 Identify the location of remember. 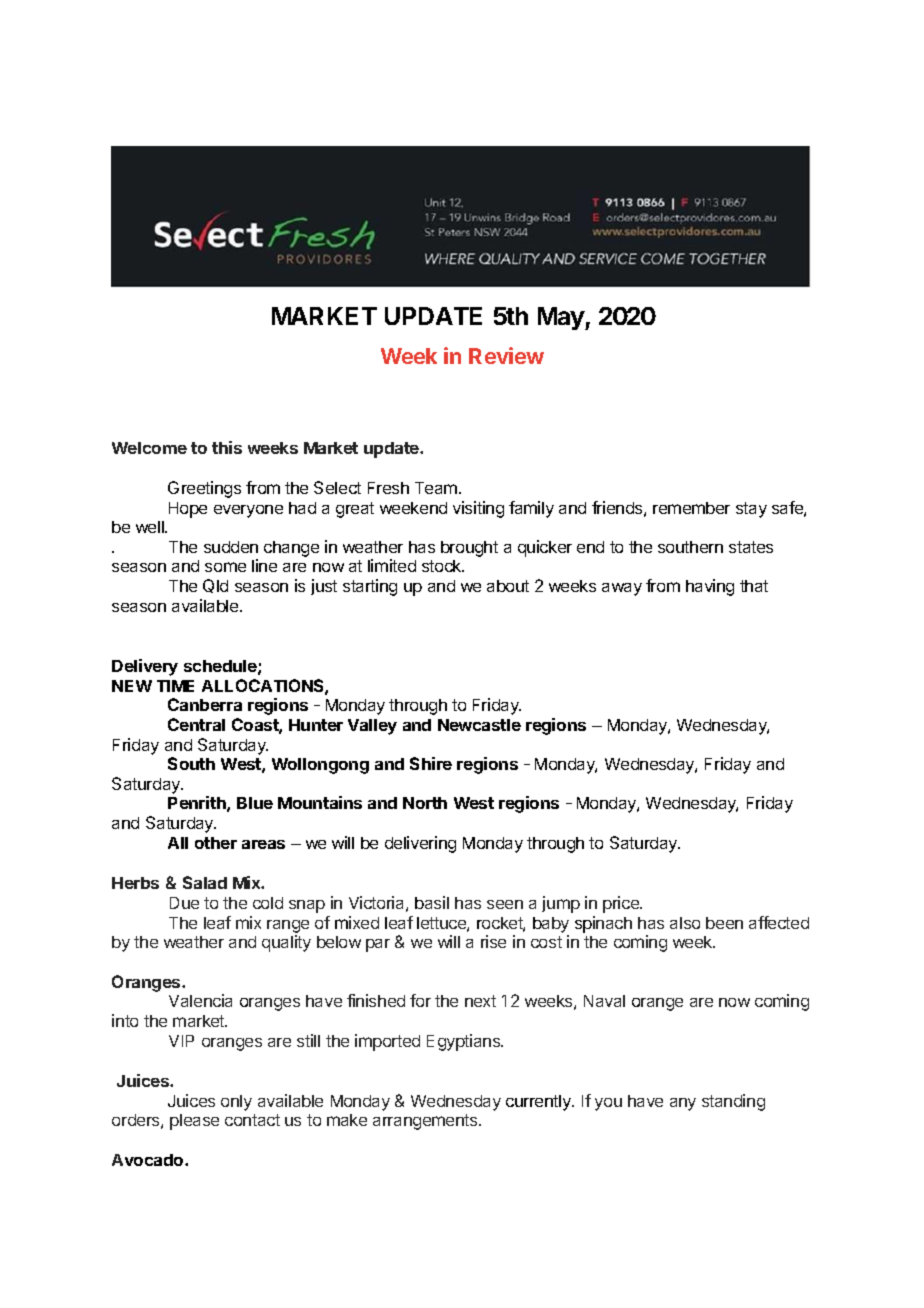
(691, 508).
